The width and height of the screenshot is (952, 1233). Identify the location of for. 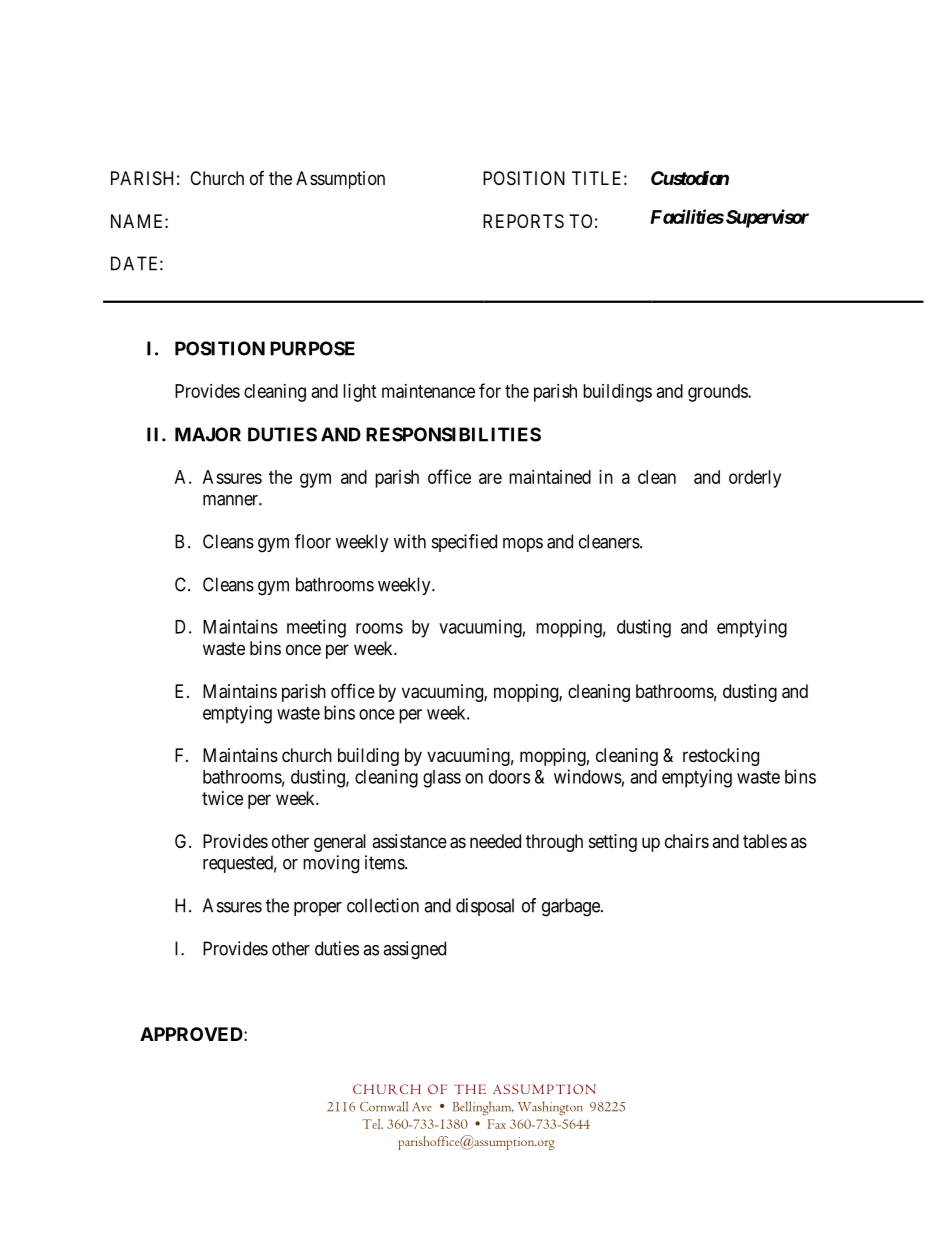
(490, 390).
